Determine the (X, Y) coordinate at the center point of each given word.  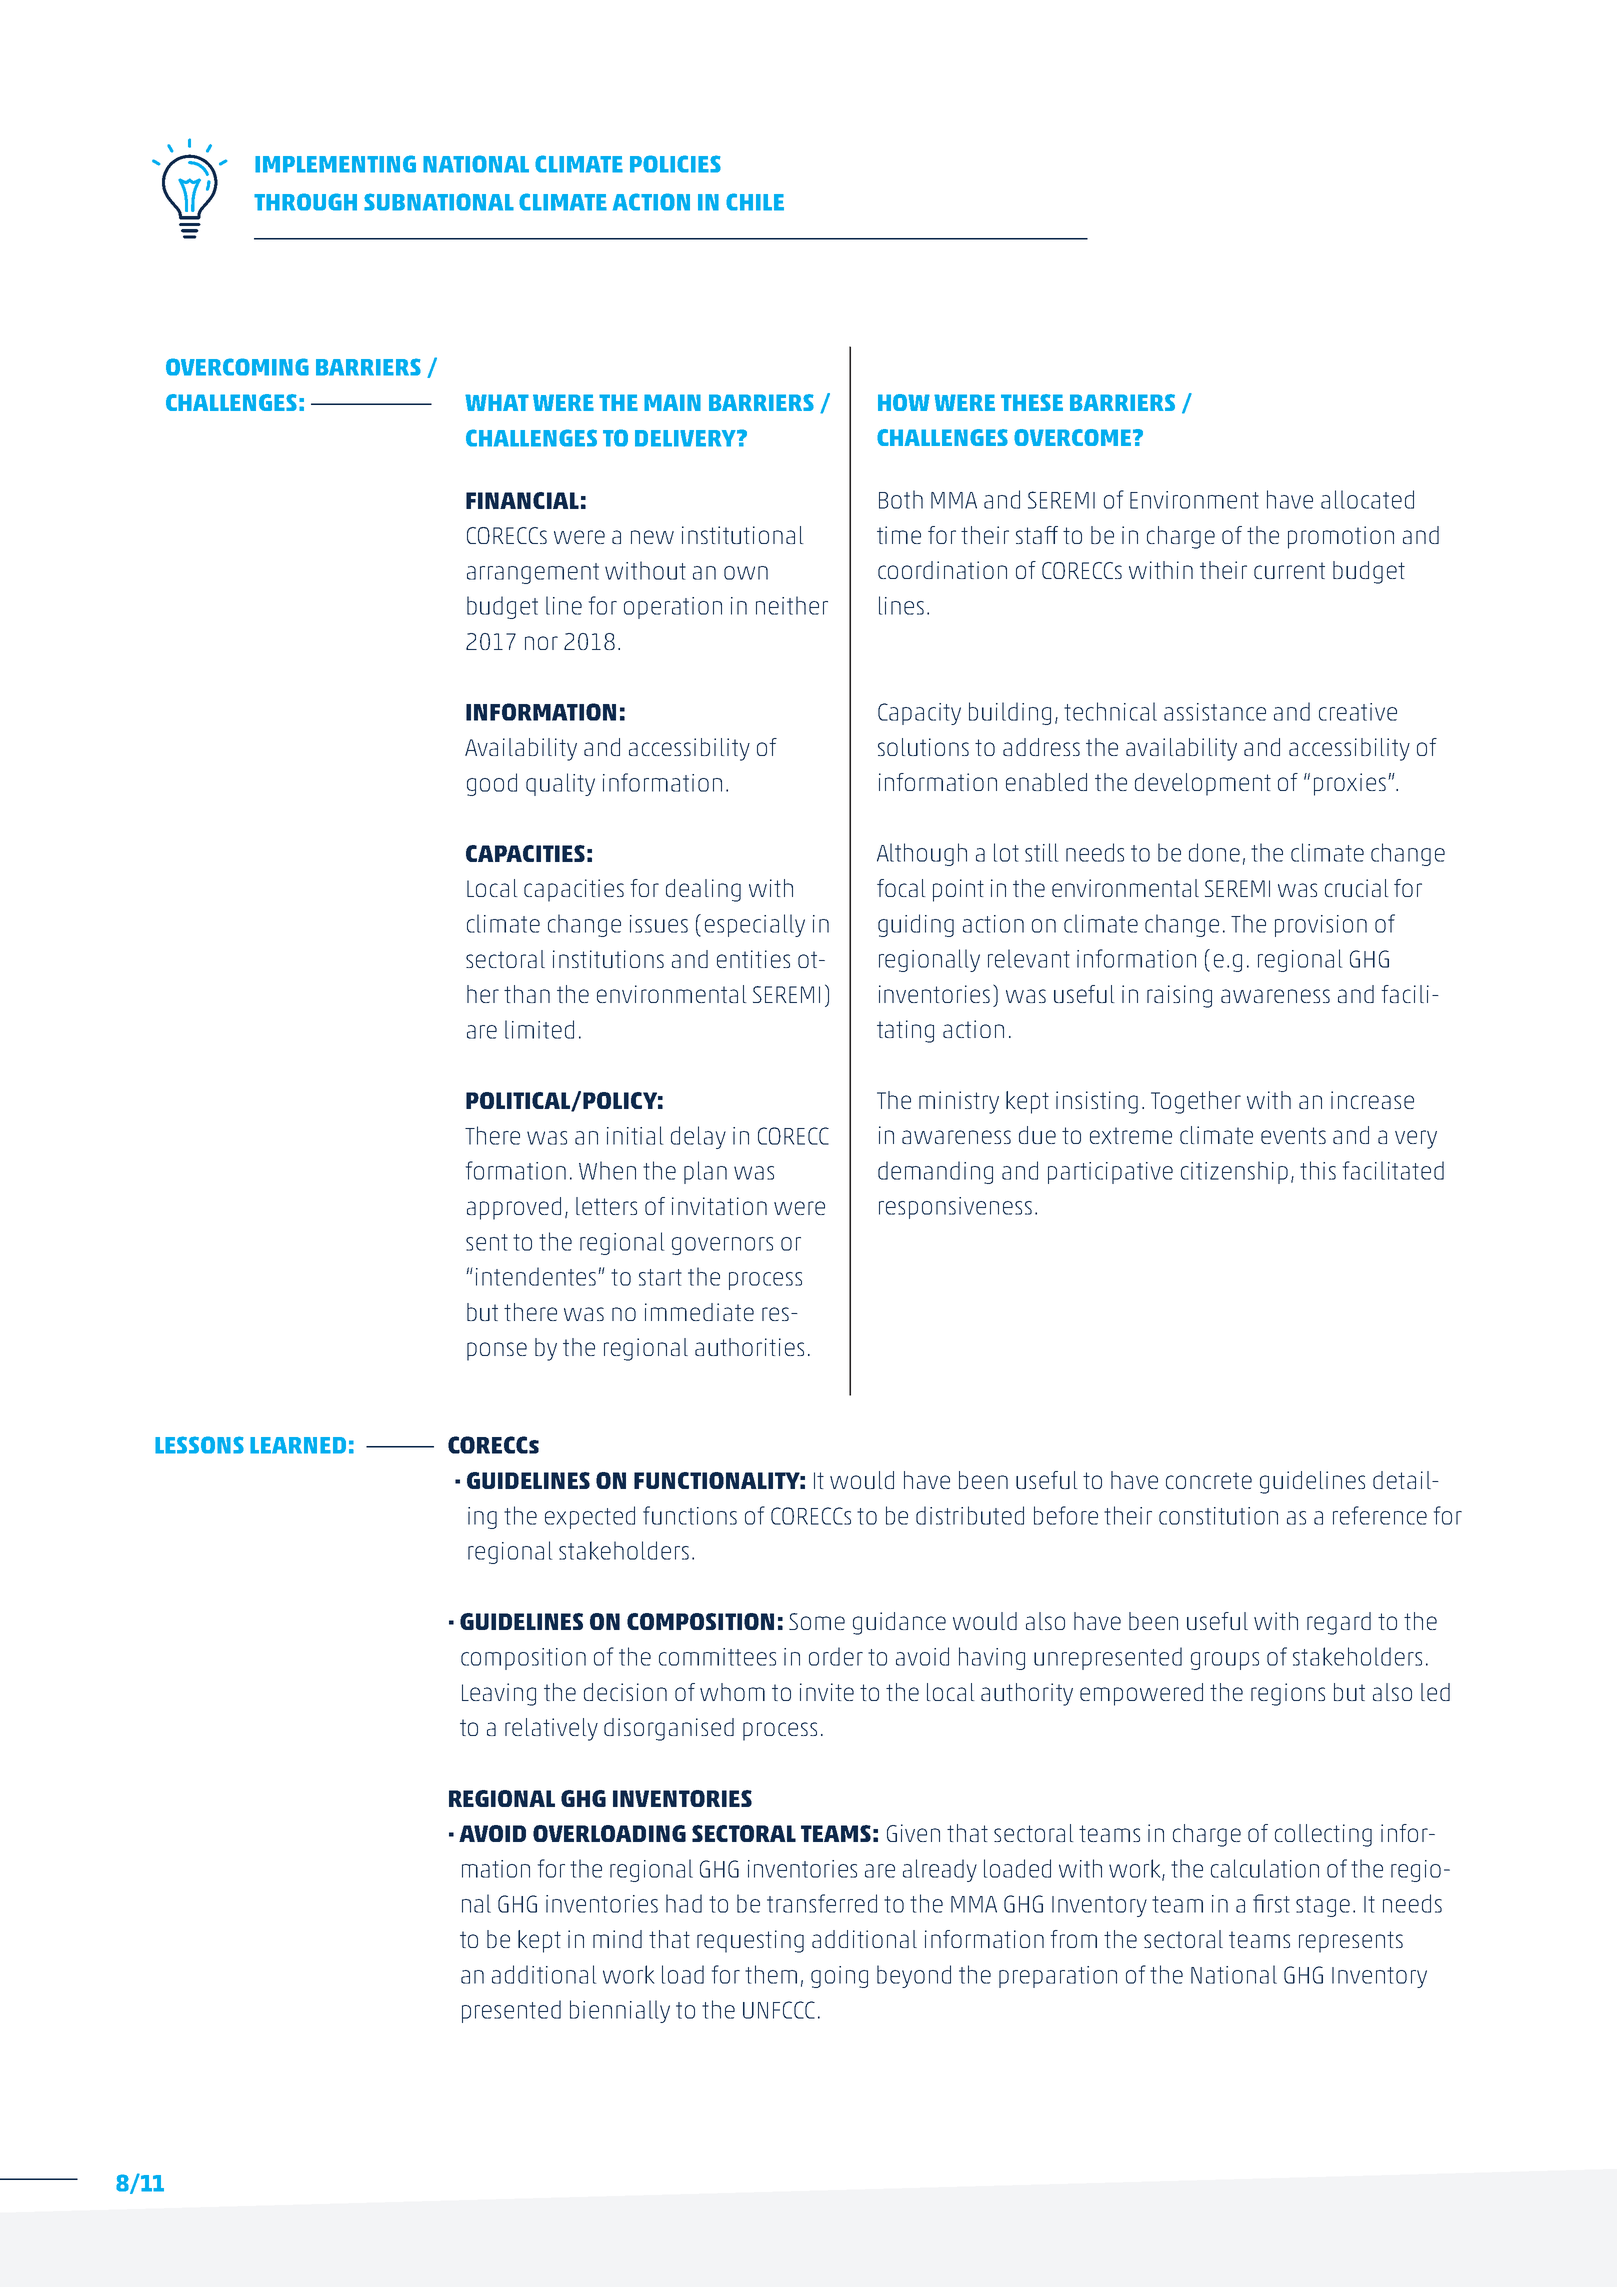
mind (617, 1939)
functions (690, 1515)
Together (1196, 1102)
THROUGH (305, 202)
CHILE (755, 202)
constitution (1218, 1516)
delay (698, 1137)
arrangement (533, 573)
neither (792, 605)
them (771, 1974)
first (1271, 1903)
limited (539, 1029)
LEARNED (298, 1445)
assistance (1215, 712)
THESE (1032, 402)
